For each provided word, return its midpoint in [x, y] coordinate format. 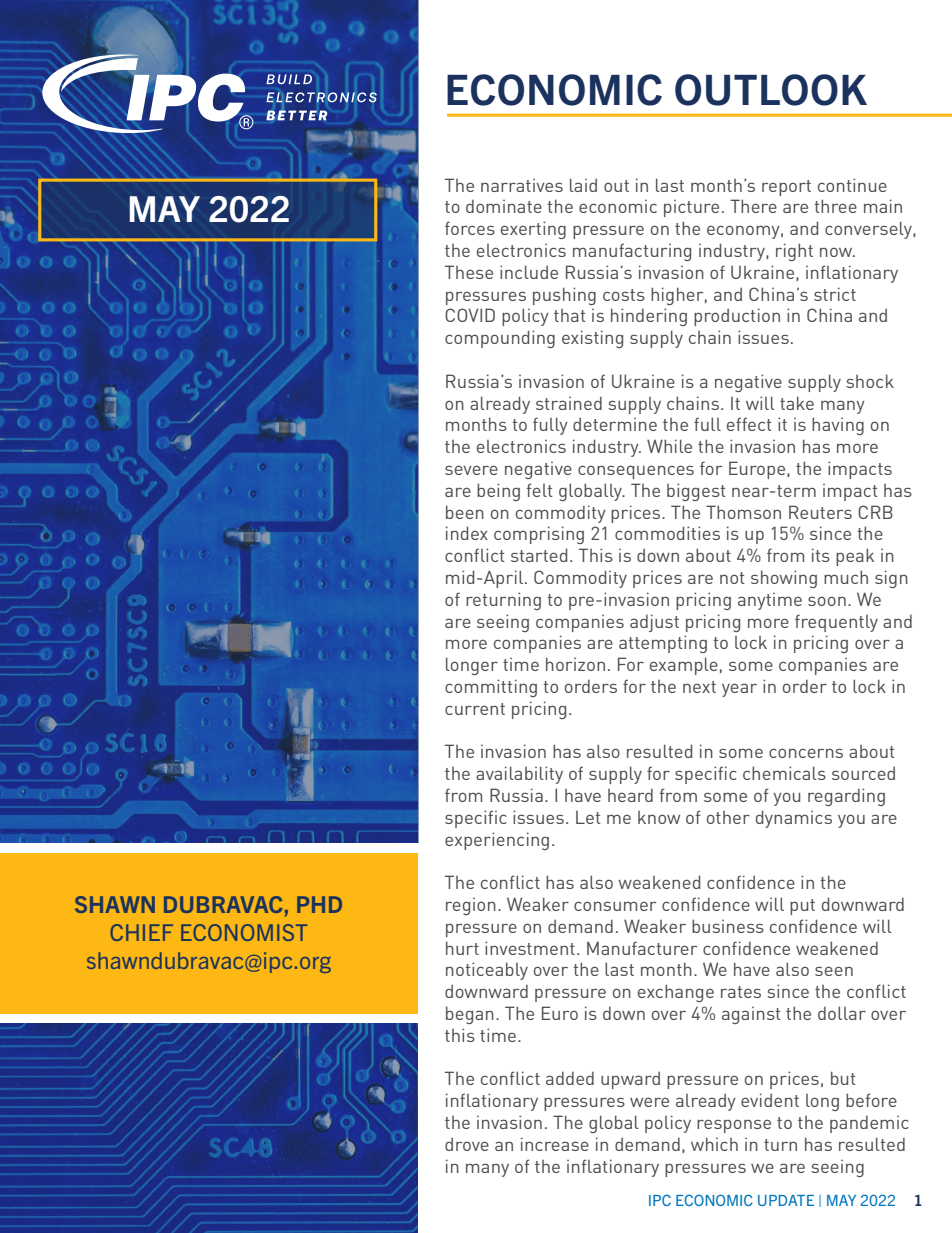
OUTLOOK [771, 90]
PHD [319, 904]
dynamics [794, 819]
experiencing [497, 841]
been [465, 512]
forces [470, 228]
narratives [522, 185]
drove [467, 1144]
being [498, 492]
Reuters [820, 512]
